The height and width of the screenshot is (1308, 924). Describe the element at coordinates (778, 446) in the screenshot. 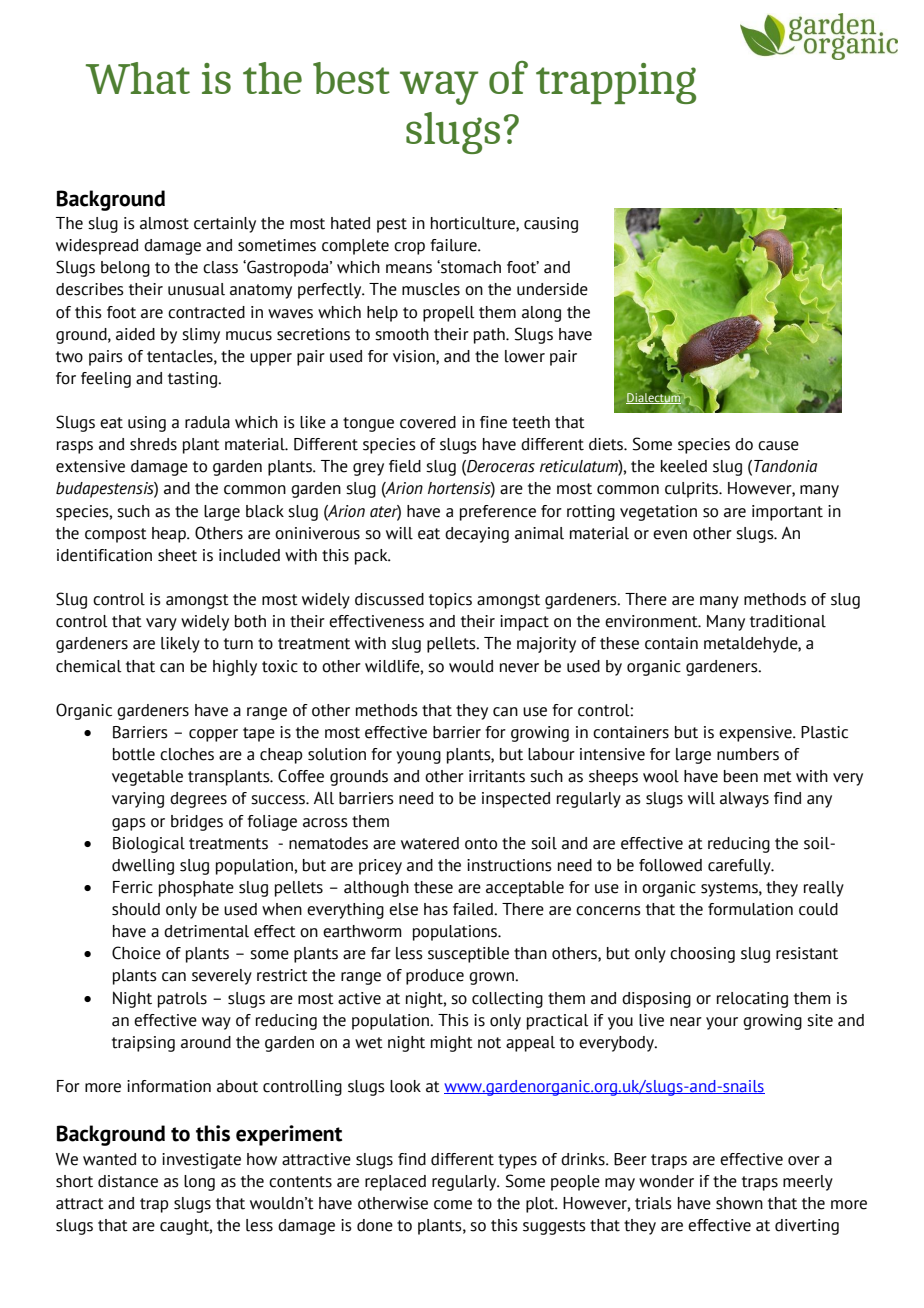

I see `cause` at that location.
